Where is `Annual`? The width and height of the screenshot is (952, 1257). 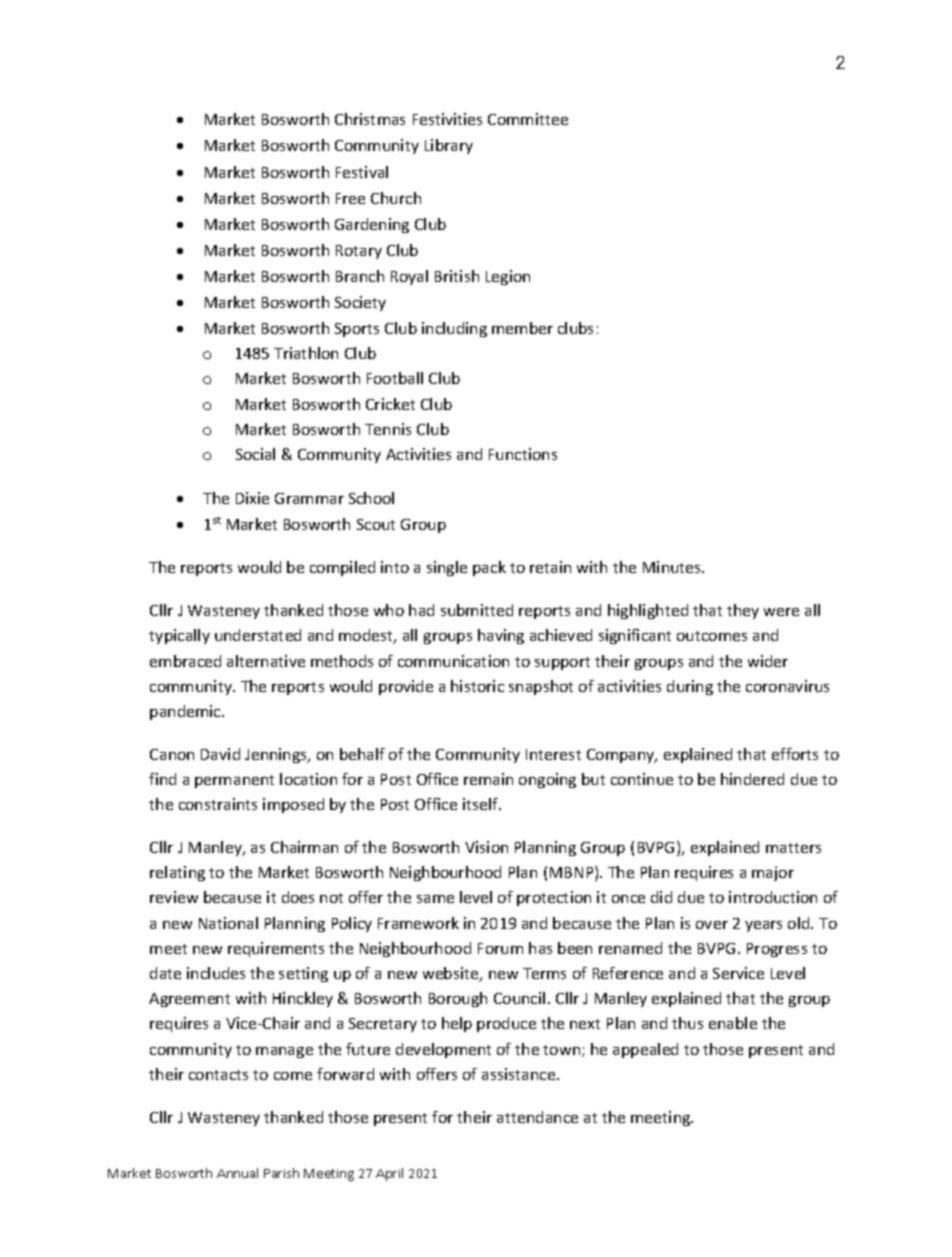
Annual is located at coordinates (237, 1173).
